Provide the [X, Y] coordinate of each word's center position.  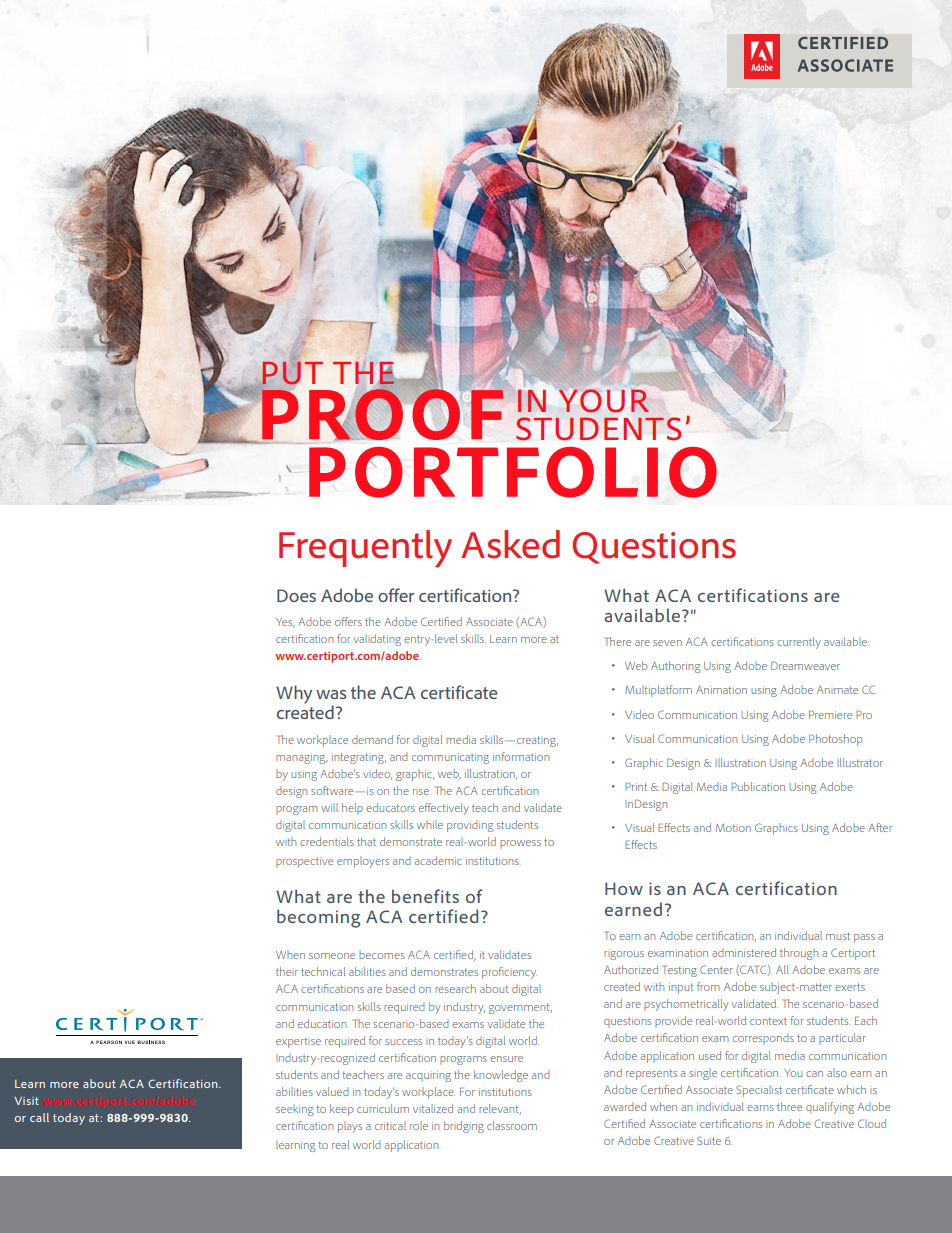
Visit [26, 1101]
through [799, 954]
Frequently [365, 548]
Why [294, 694]
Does [296, 595]
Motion [733, 828]
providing [470, 826]
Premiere [830, 714]
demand [372, 739]
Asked [510, 544]
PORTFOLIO [513, 472]
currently [799, 643]
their [287, 971]
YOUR [604, 400]
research [455, 988]
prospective [304, 862]
